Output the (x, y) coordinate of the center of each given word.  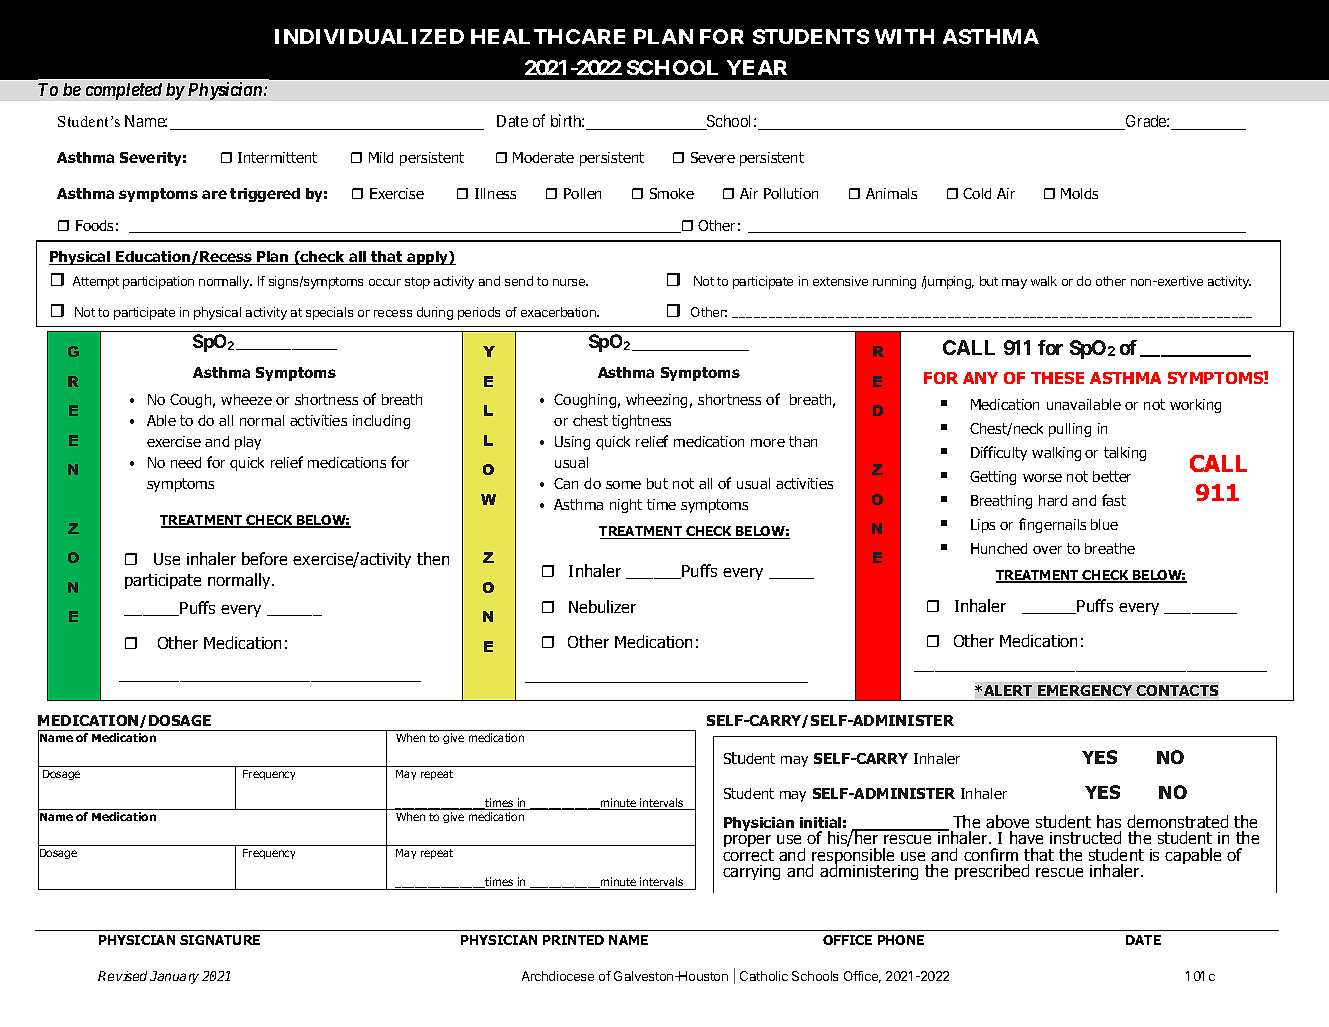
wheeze (246, 399)
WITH (904, 36)
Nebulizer (602, 606)
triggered (265, 195)
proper (747, 843)
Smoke (672, 193)
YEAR (757, 67)
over (1047, 550)
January (174, 977)
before (264, 558)
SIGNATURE (220, 940)
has (1109, 821)
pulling (1070, 430)
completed (124, 91)
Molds (1079, 193)
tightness (641, 422)
